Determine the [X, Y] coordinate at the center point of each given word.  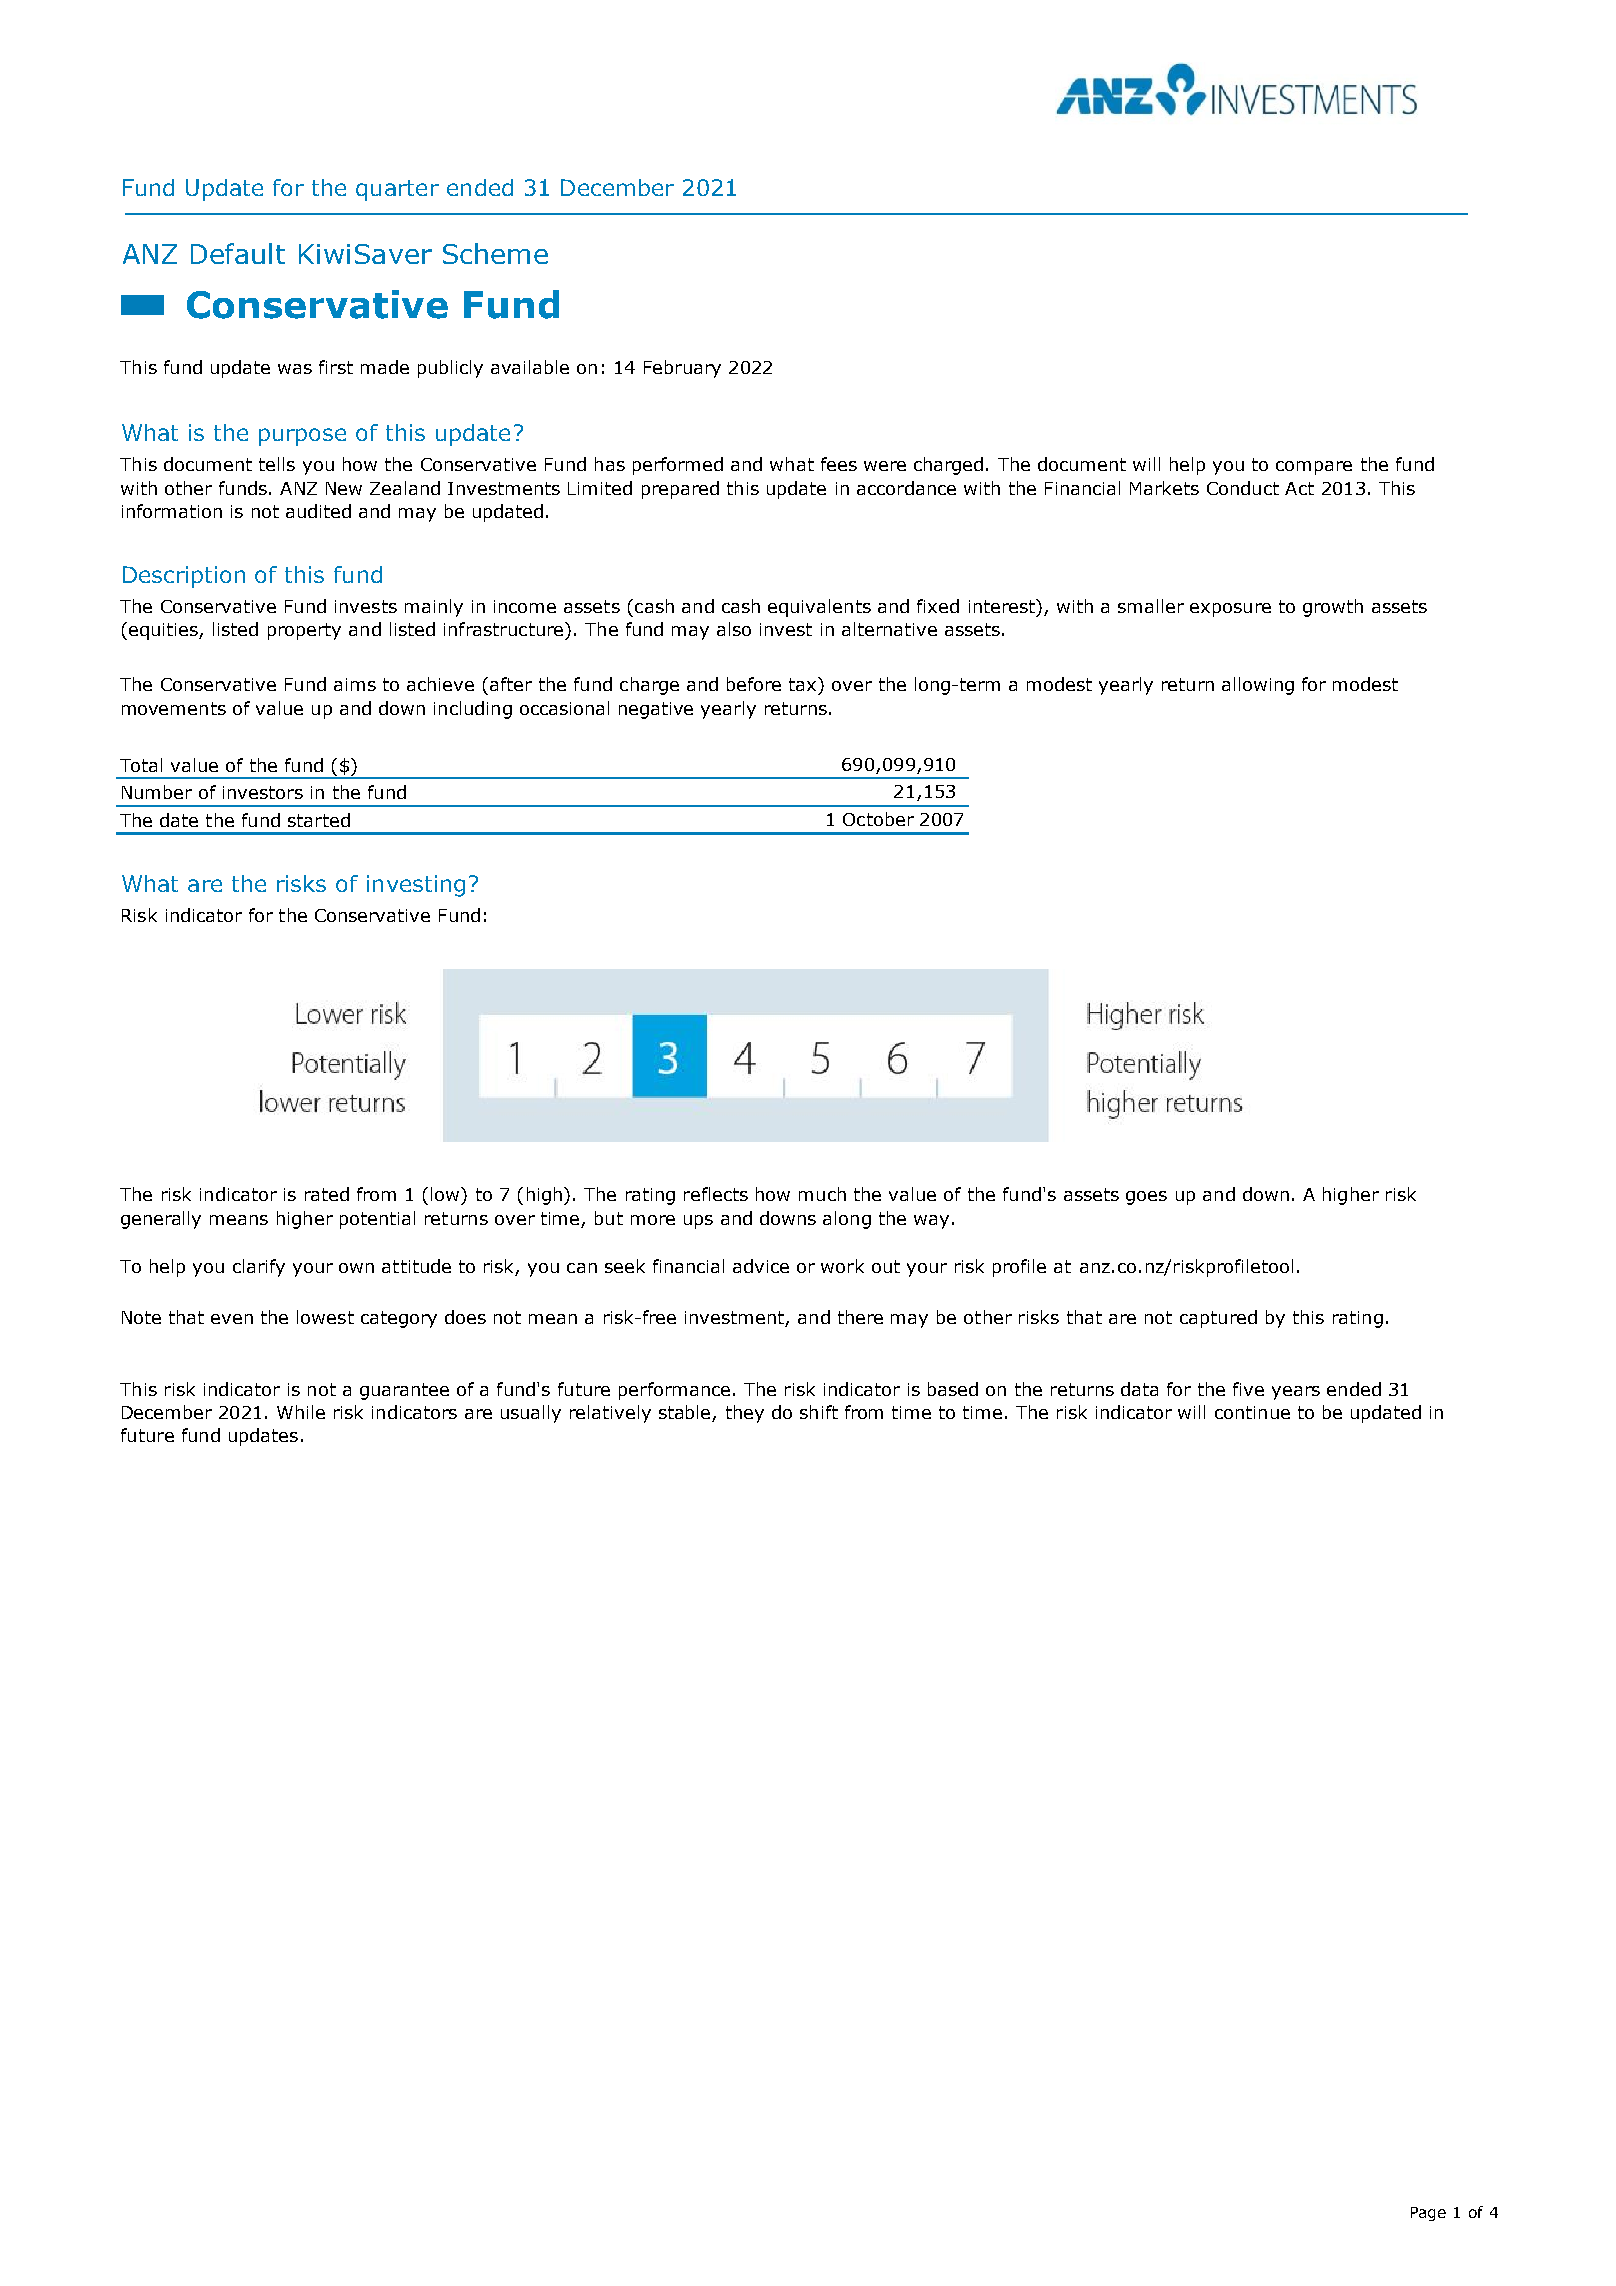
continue [1252, 1412]
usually [531, 1414]
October [878, 819]
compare [1314, 468]
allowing [1258, 686]
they [745, 1414]
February [682, 369]
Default [238, 253]
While [301, 1412]
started [319, 820]
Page [1428, 2214]
